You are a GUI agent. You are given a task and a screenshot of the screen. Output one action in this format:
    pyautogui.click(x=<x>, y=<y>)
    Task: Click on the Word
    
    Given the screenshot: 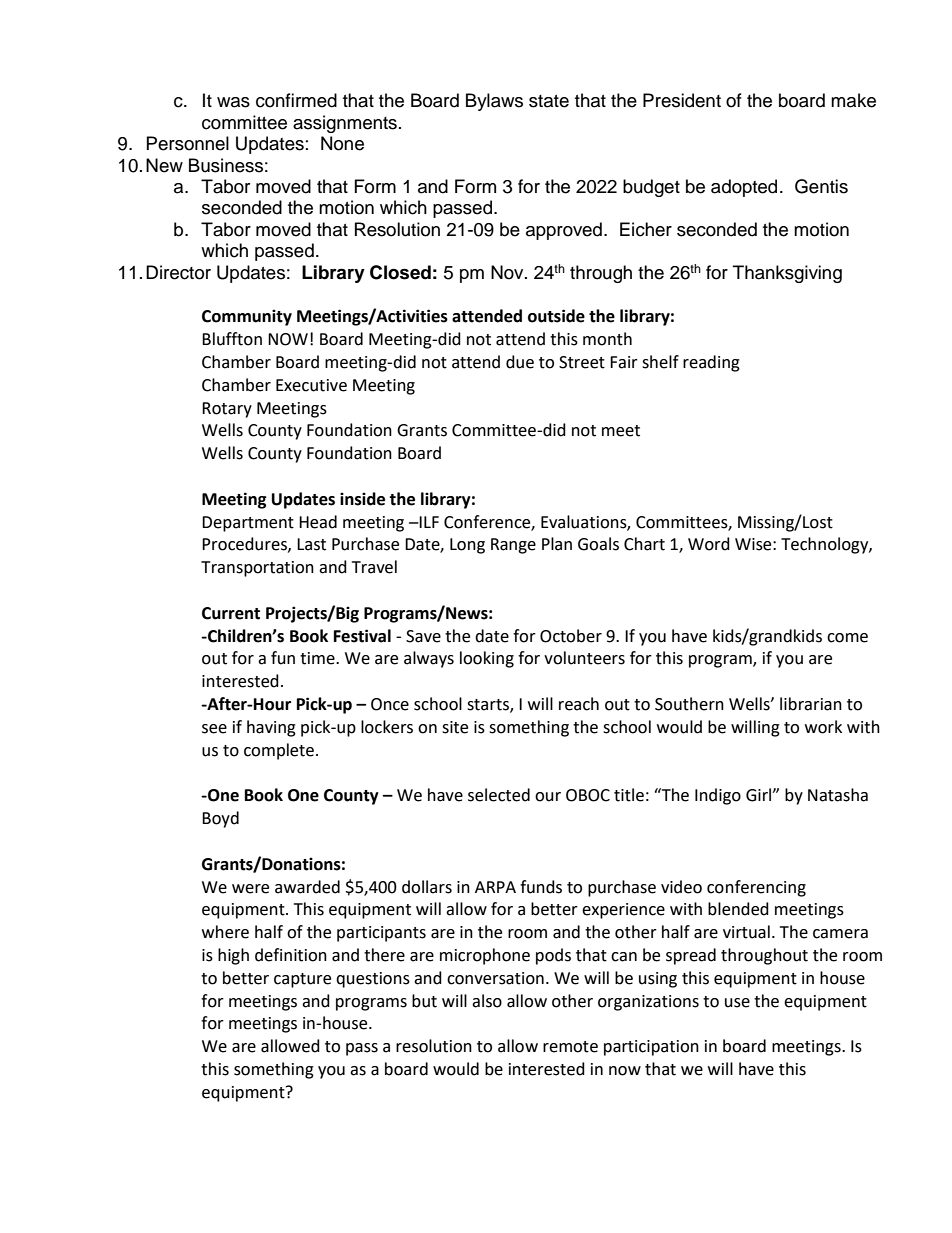 What is the action you would take?
    pyautogui.click(x=709, y=544)
